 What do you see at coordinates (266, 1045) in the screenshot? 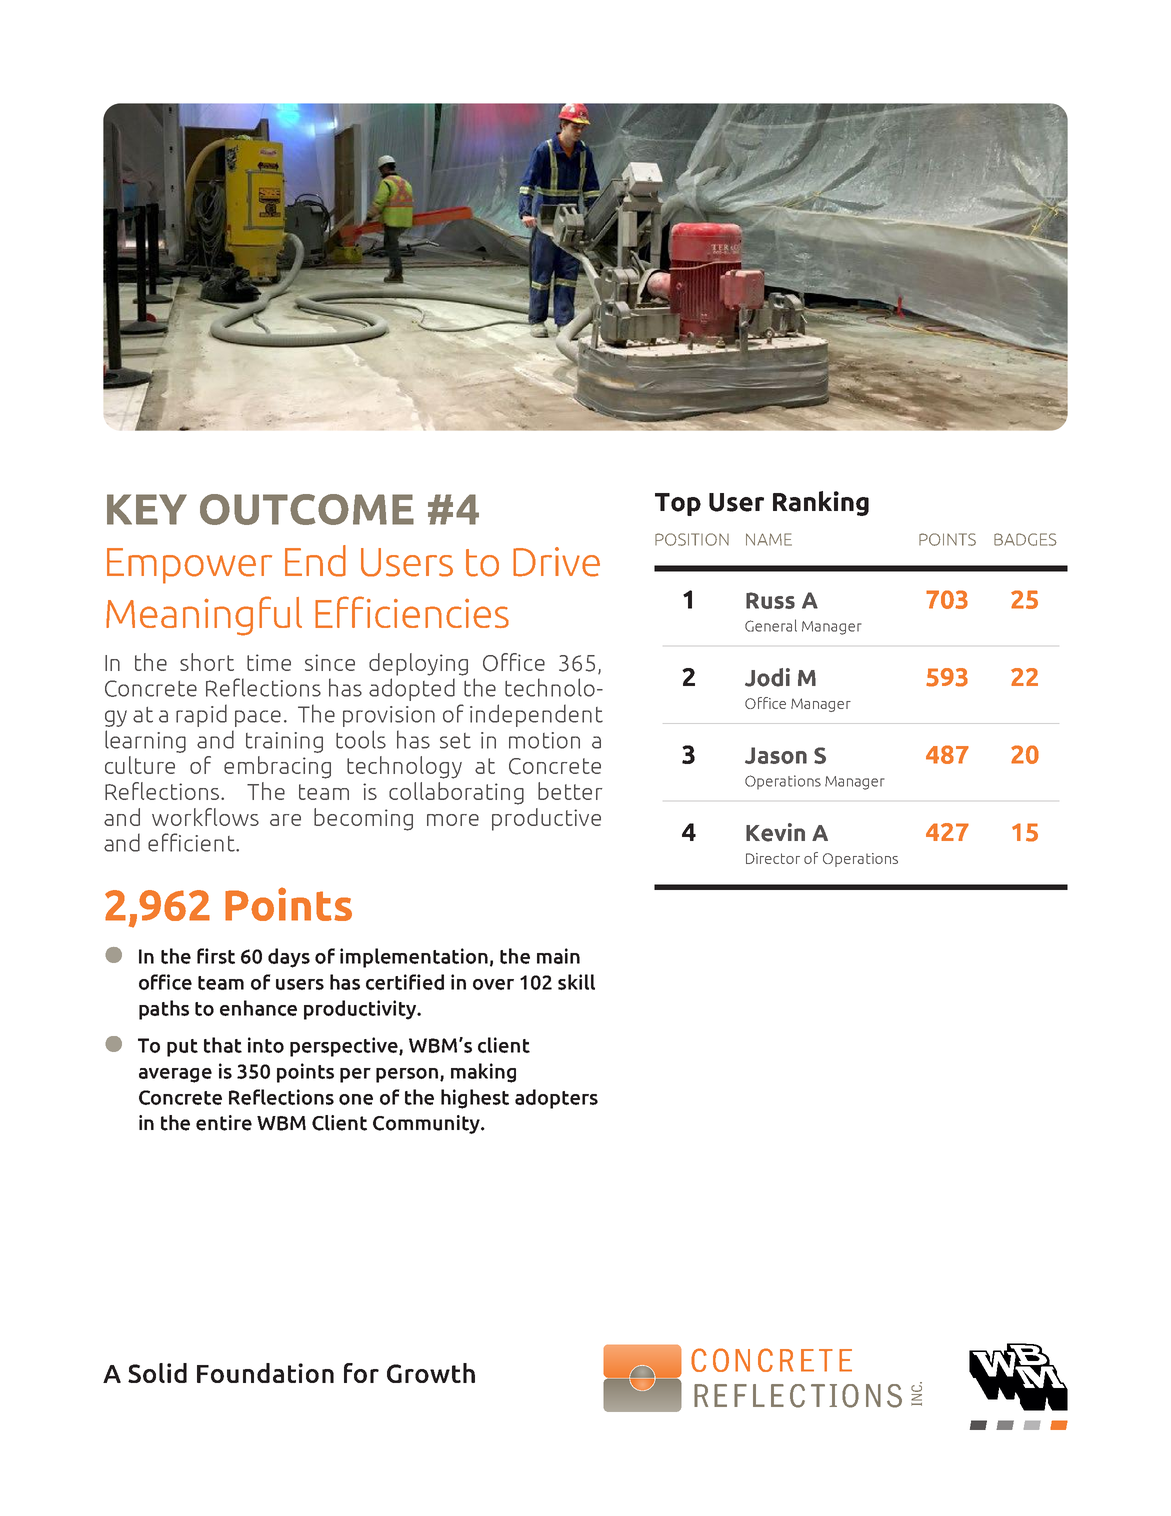
I see `into` at bounding box center [266, 1045].
